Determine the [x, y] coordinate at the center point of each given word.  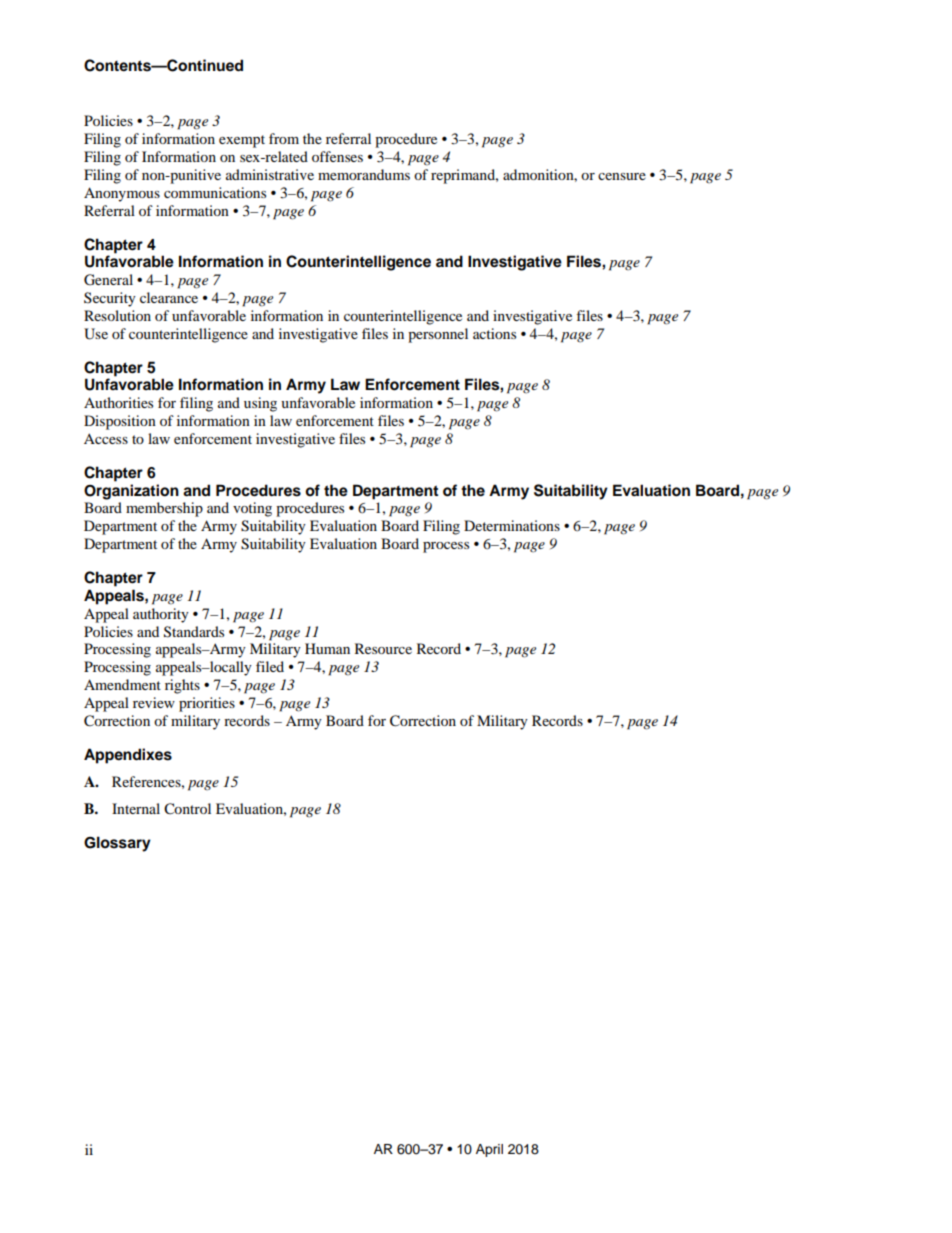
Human [327, 648]
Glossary [117, 844]
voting [252, 509]
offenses [337, 156]
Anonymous [122, 194]
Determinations [512, 525]
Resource [383, 648]
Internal [136, 808]
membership [164, 509]
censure [622, 176]
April [489, 1150]
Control [187, 809]
